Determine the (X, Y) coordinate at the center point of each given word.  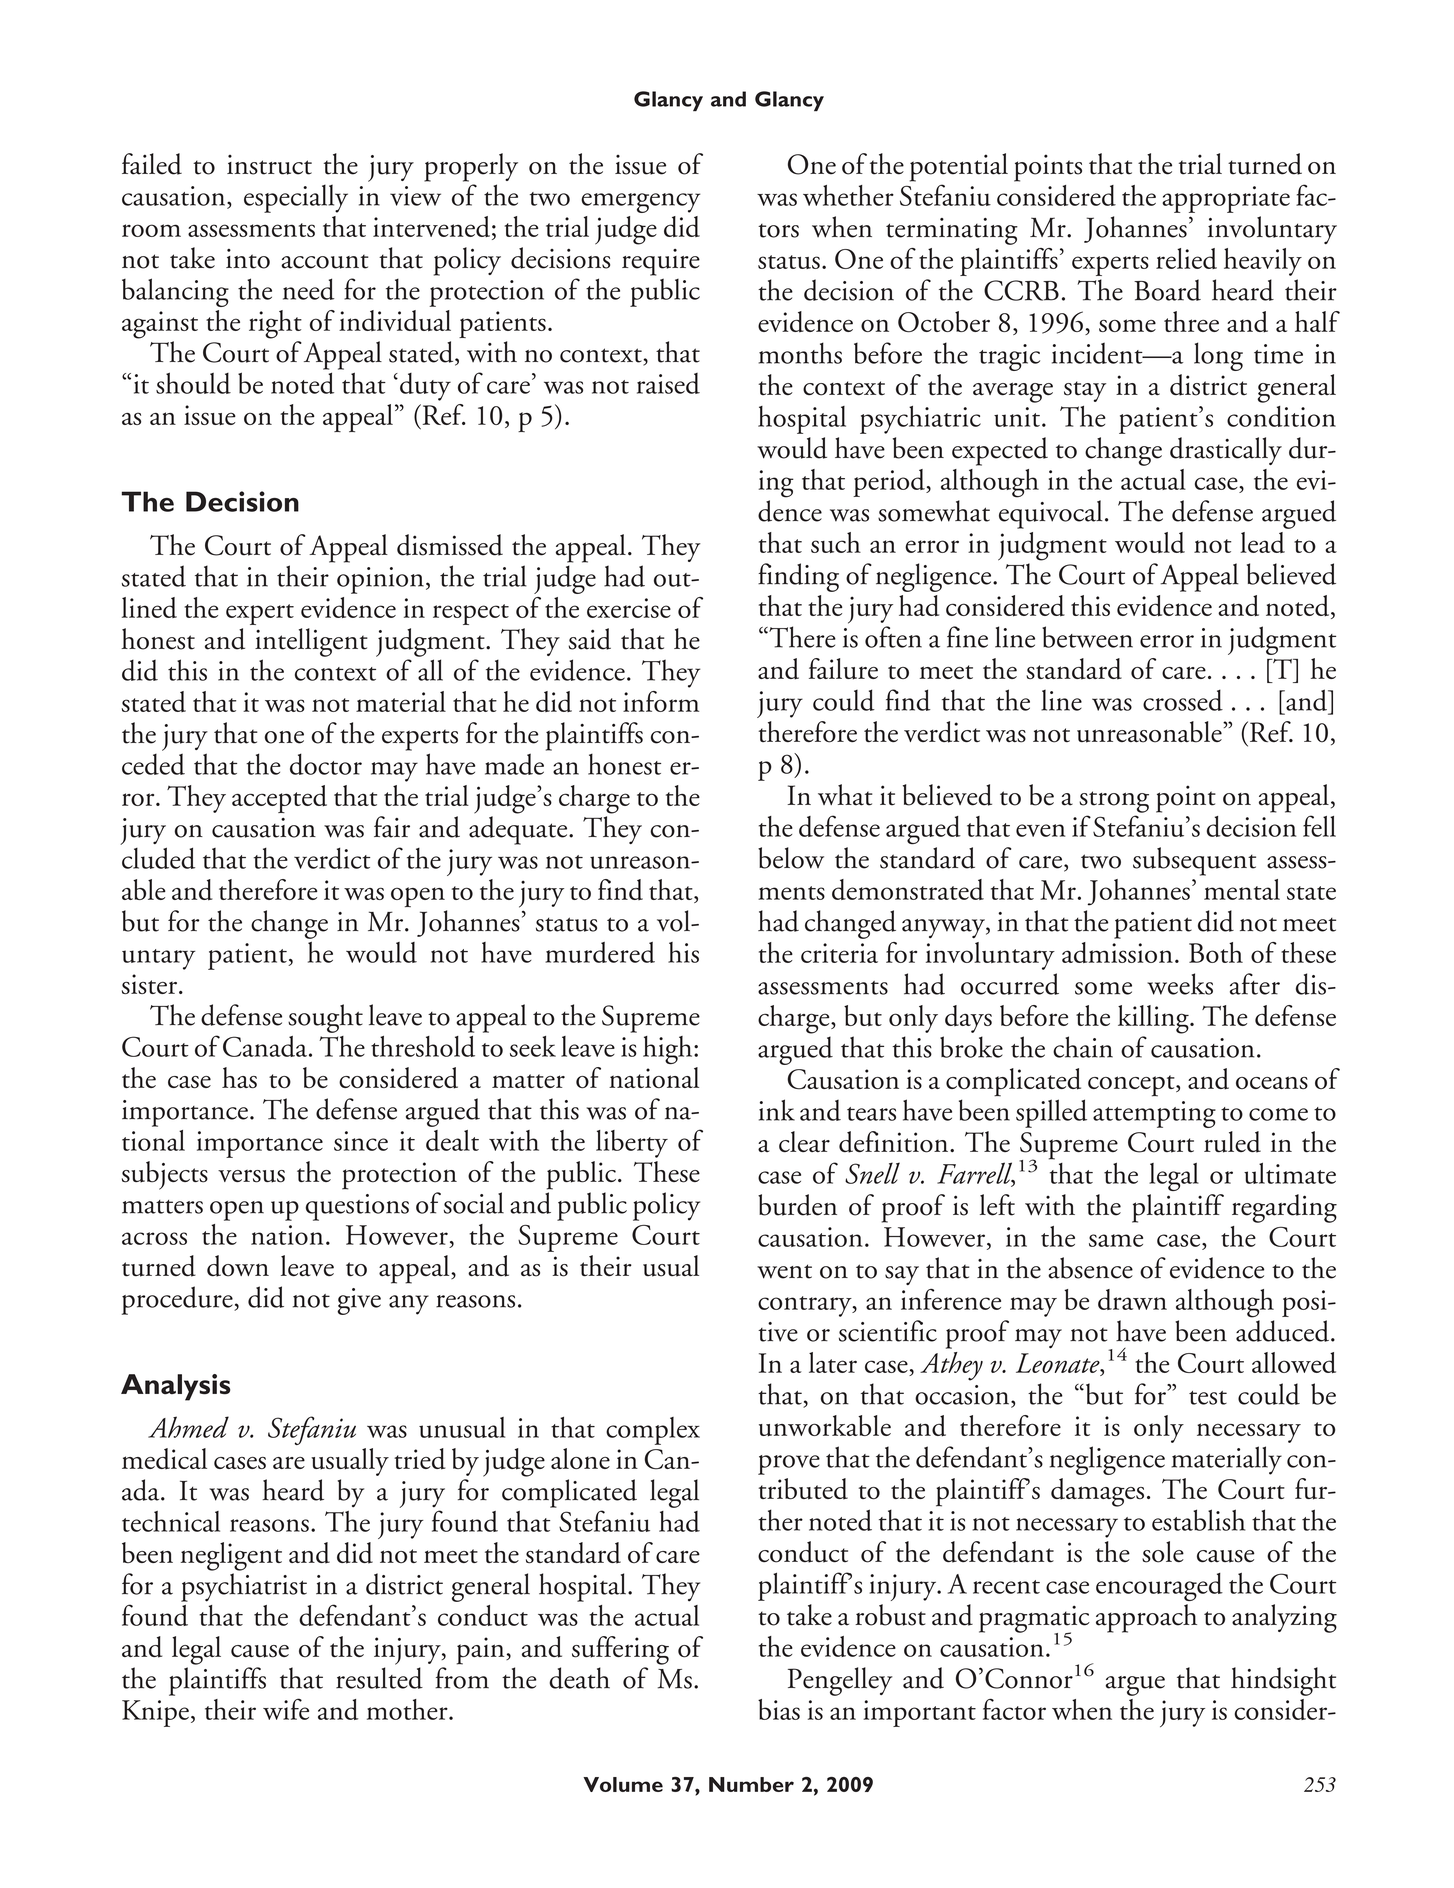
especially (296, 198)
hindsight (1283, 1681)
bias (779, 1709)
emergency (640, 203)
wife (286, 1709)
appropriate (1226, 199)
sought (325, 1018)
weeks (1180, 984)
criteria (839, 953)
